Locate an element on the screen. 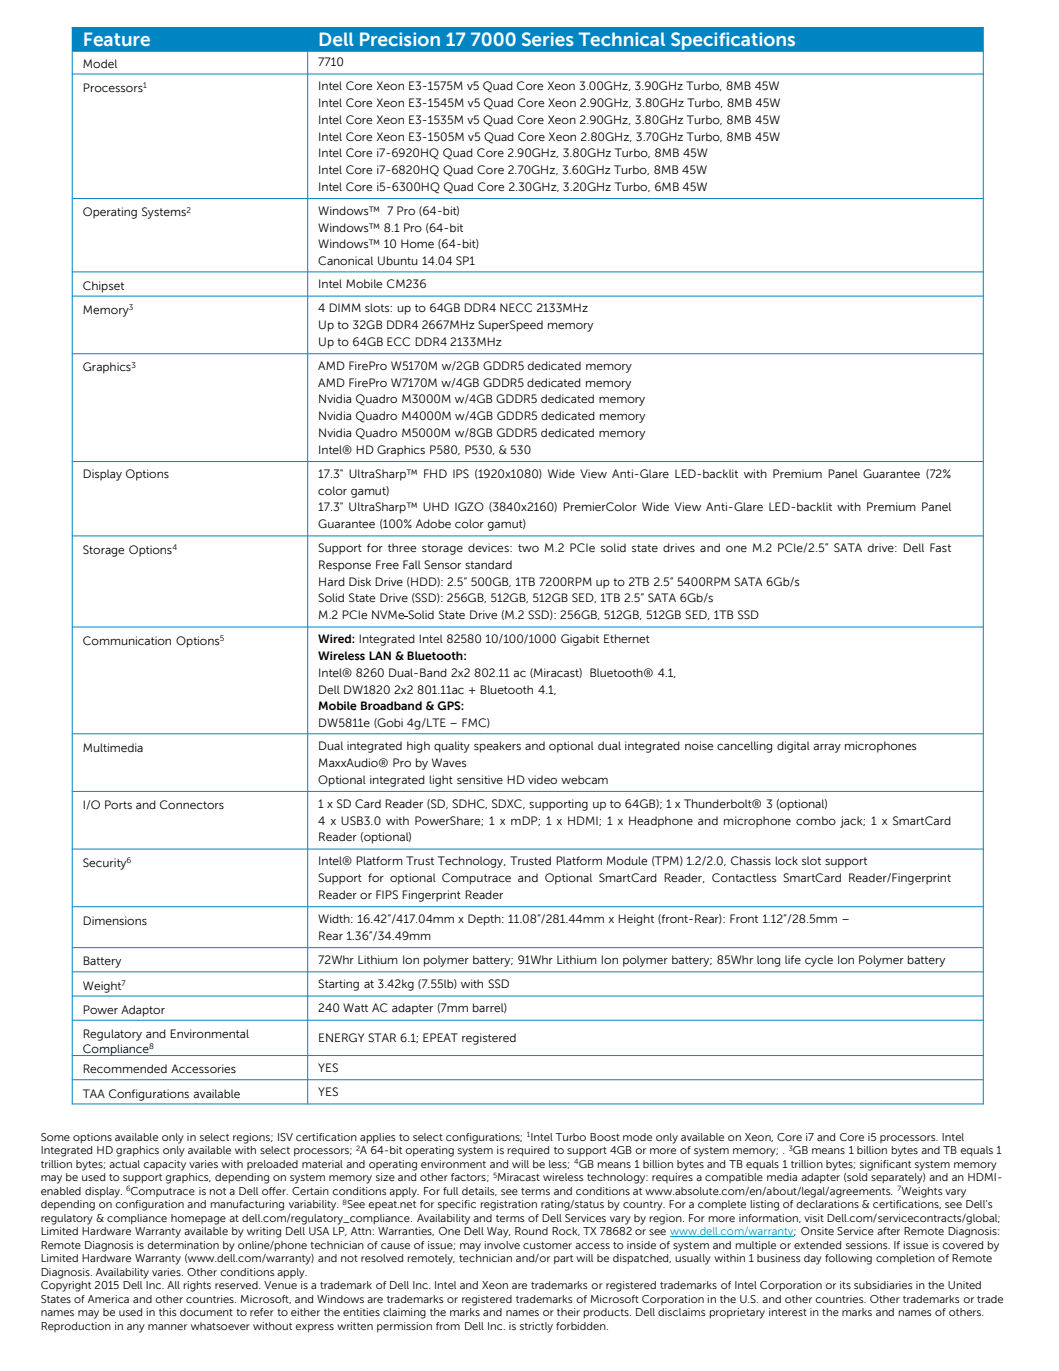  Series is located at coordinates (548, 39).
